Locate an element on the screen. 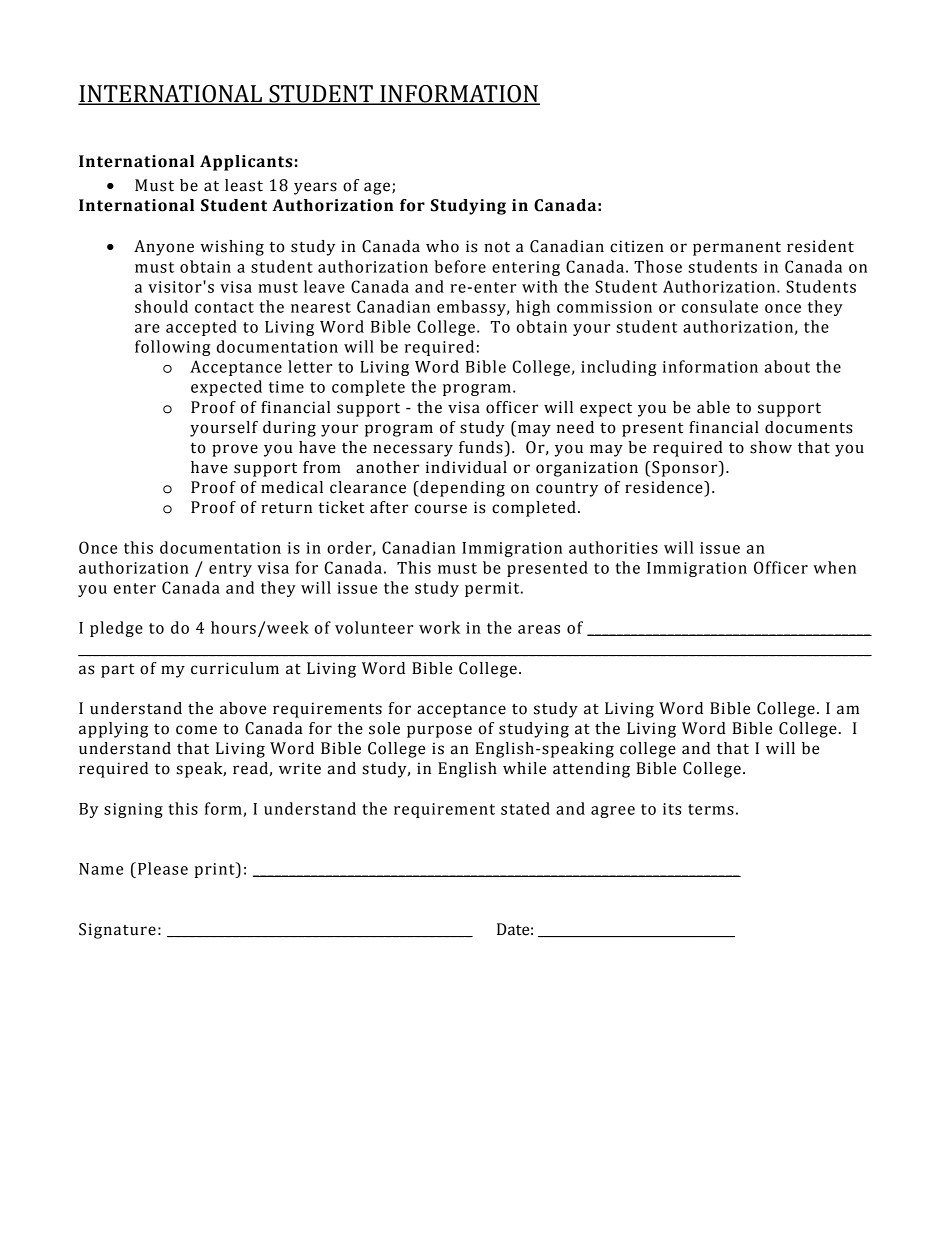 Image resolution: width=952 pixels, height=1233 pixels. terms is located at coordinates (711, 809).
